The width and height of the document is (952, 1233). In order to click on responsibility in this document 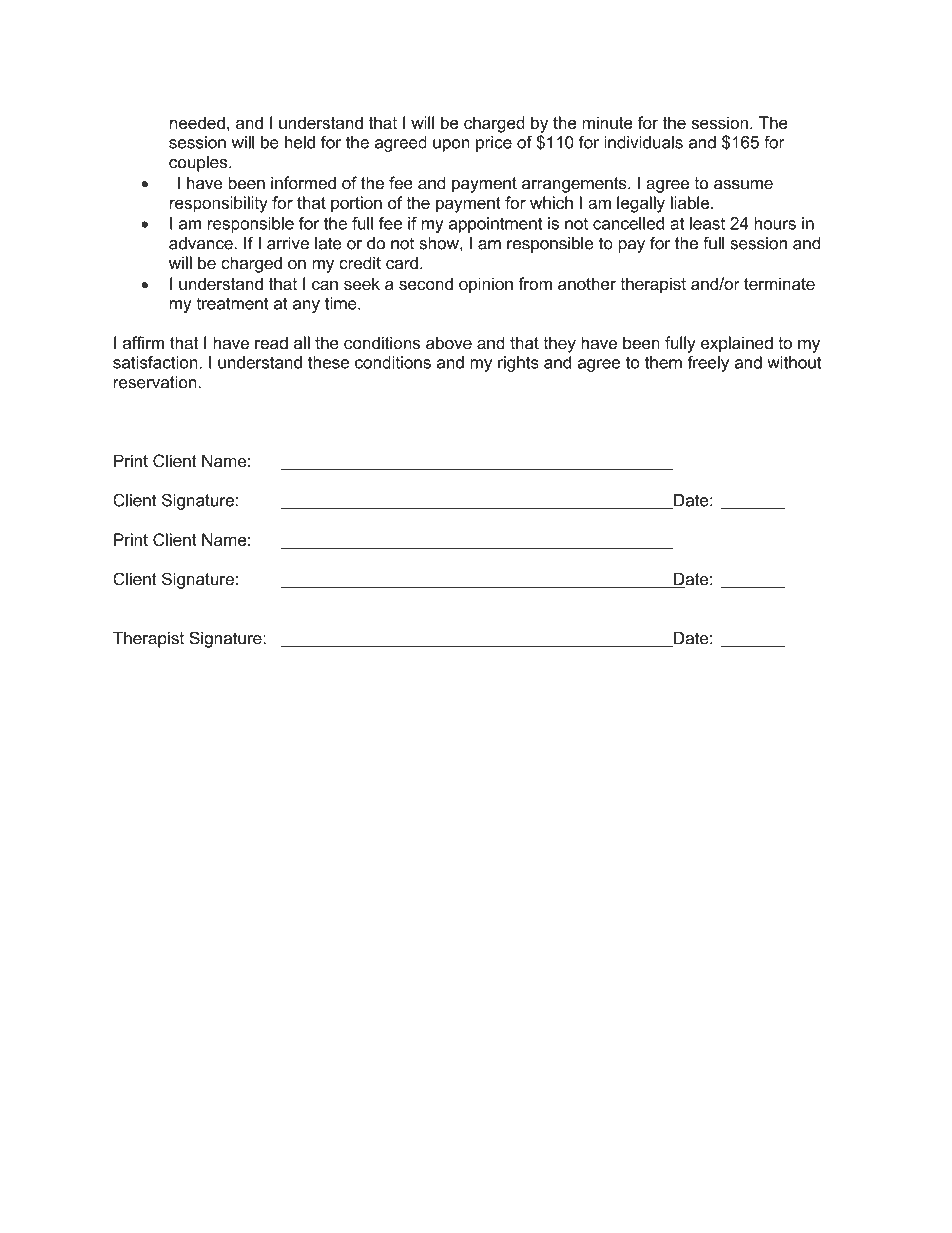, I will do `click(219, 204)`.
